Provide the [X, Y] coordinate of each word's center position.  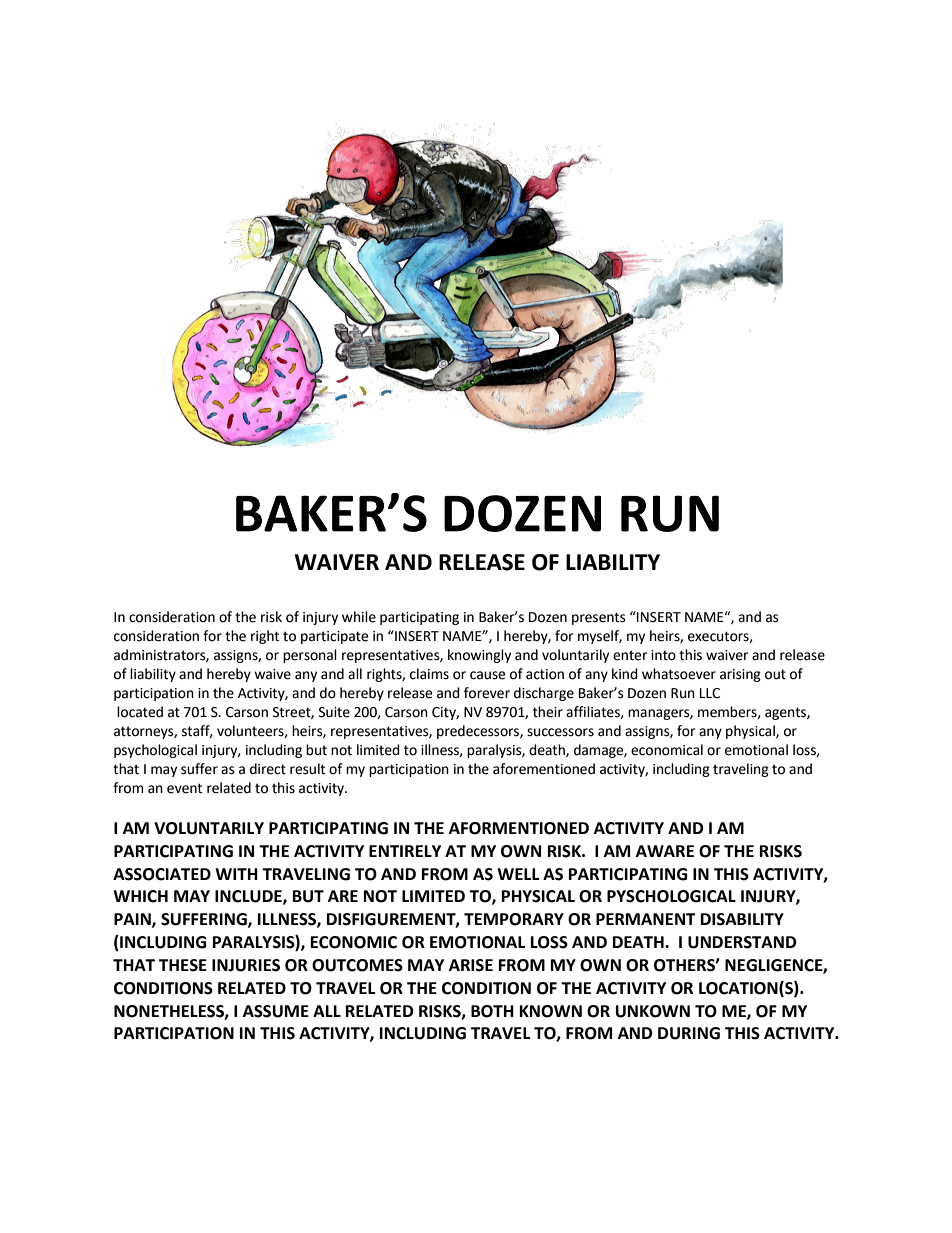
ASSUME [276, 1011]
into [663, 655]
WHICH [140, 896]
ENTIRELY [405, 851]
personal [310, 656]
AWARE [665, 851]
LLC [710, 693]
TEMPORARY [514, 919]
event [184, 788]
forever [487, 693]
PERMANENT [646, 919]
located [140, 712]
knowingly [479, 656]
